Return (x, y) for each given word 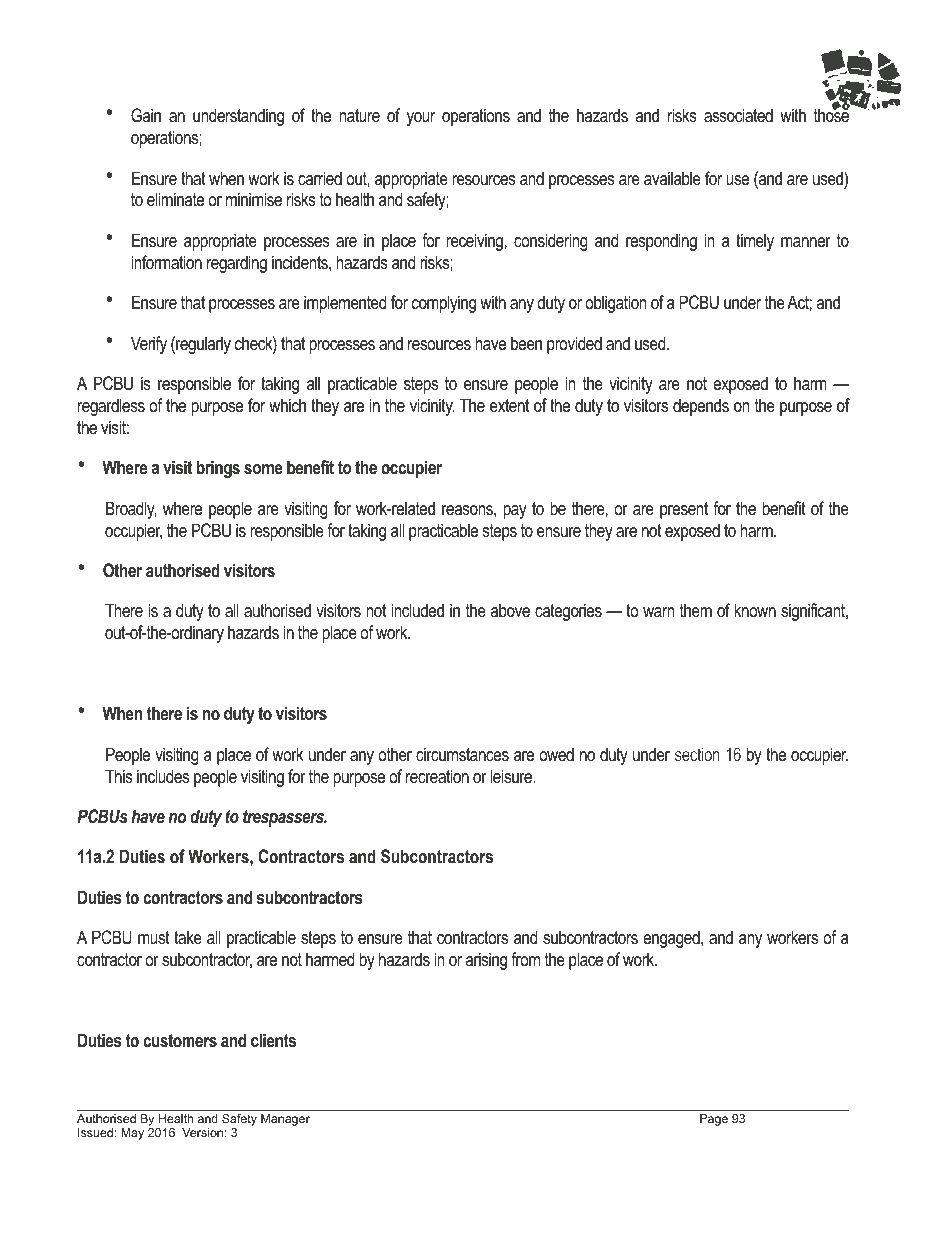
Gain (146, 115)
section (697, 754)
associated (738, 115)
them (696, 610)
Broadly (131, 510)
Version (202, 1132)
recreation (437, 776)
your (421, 119)
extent (509, 405)
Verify (149, 345)
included (417, 610)
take (188, 937)
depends (701, 407)
